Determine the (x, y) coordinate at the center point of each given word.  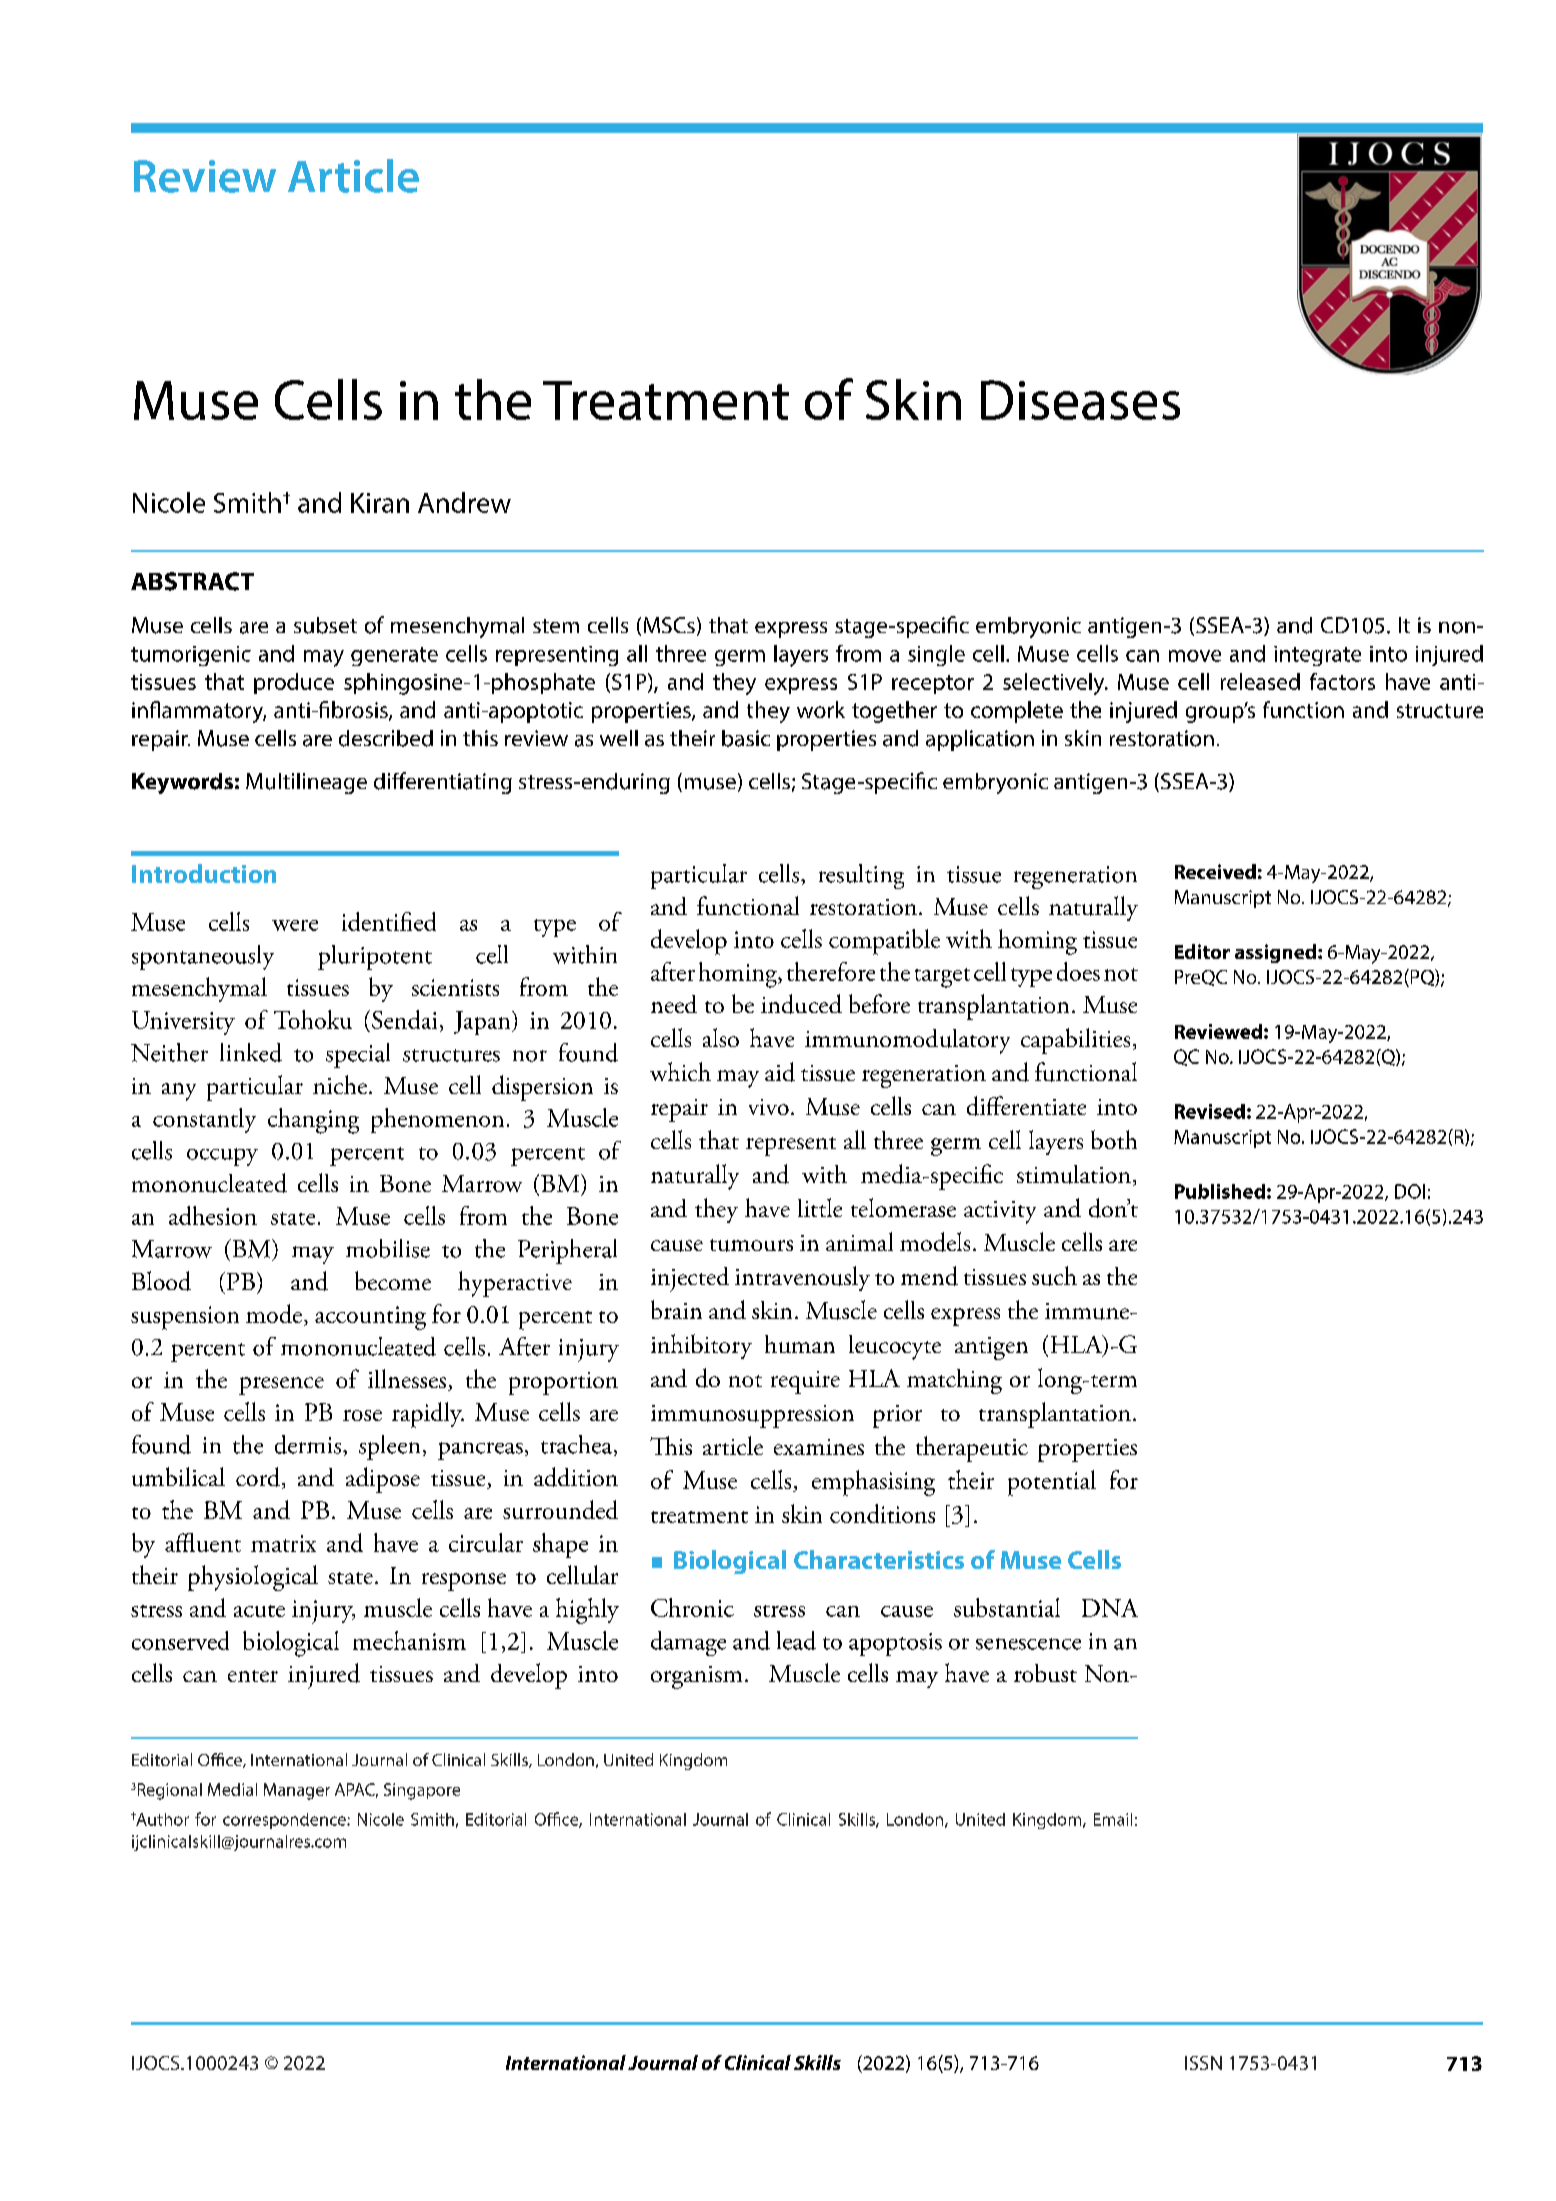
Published (1220, 1191)
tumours (751, 1245)
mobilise (388, 1248)
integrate (1317, 656)
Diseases (1080, 400)
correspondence (285, 1821)
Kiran (380, 503)
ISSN (1203, 2063)
